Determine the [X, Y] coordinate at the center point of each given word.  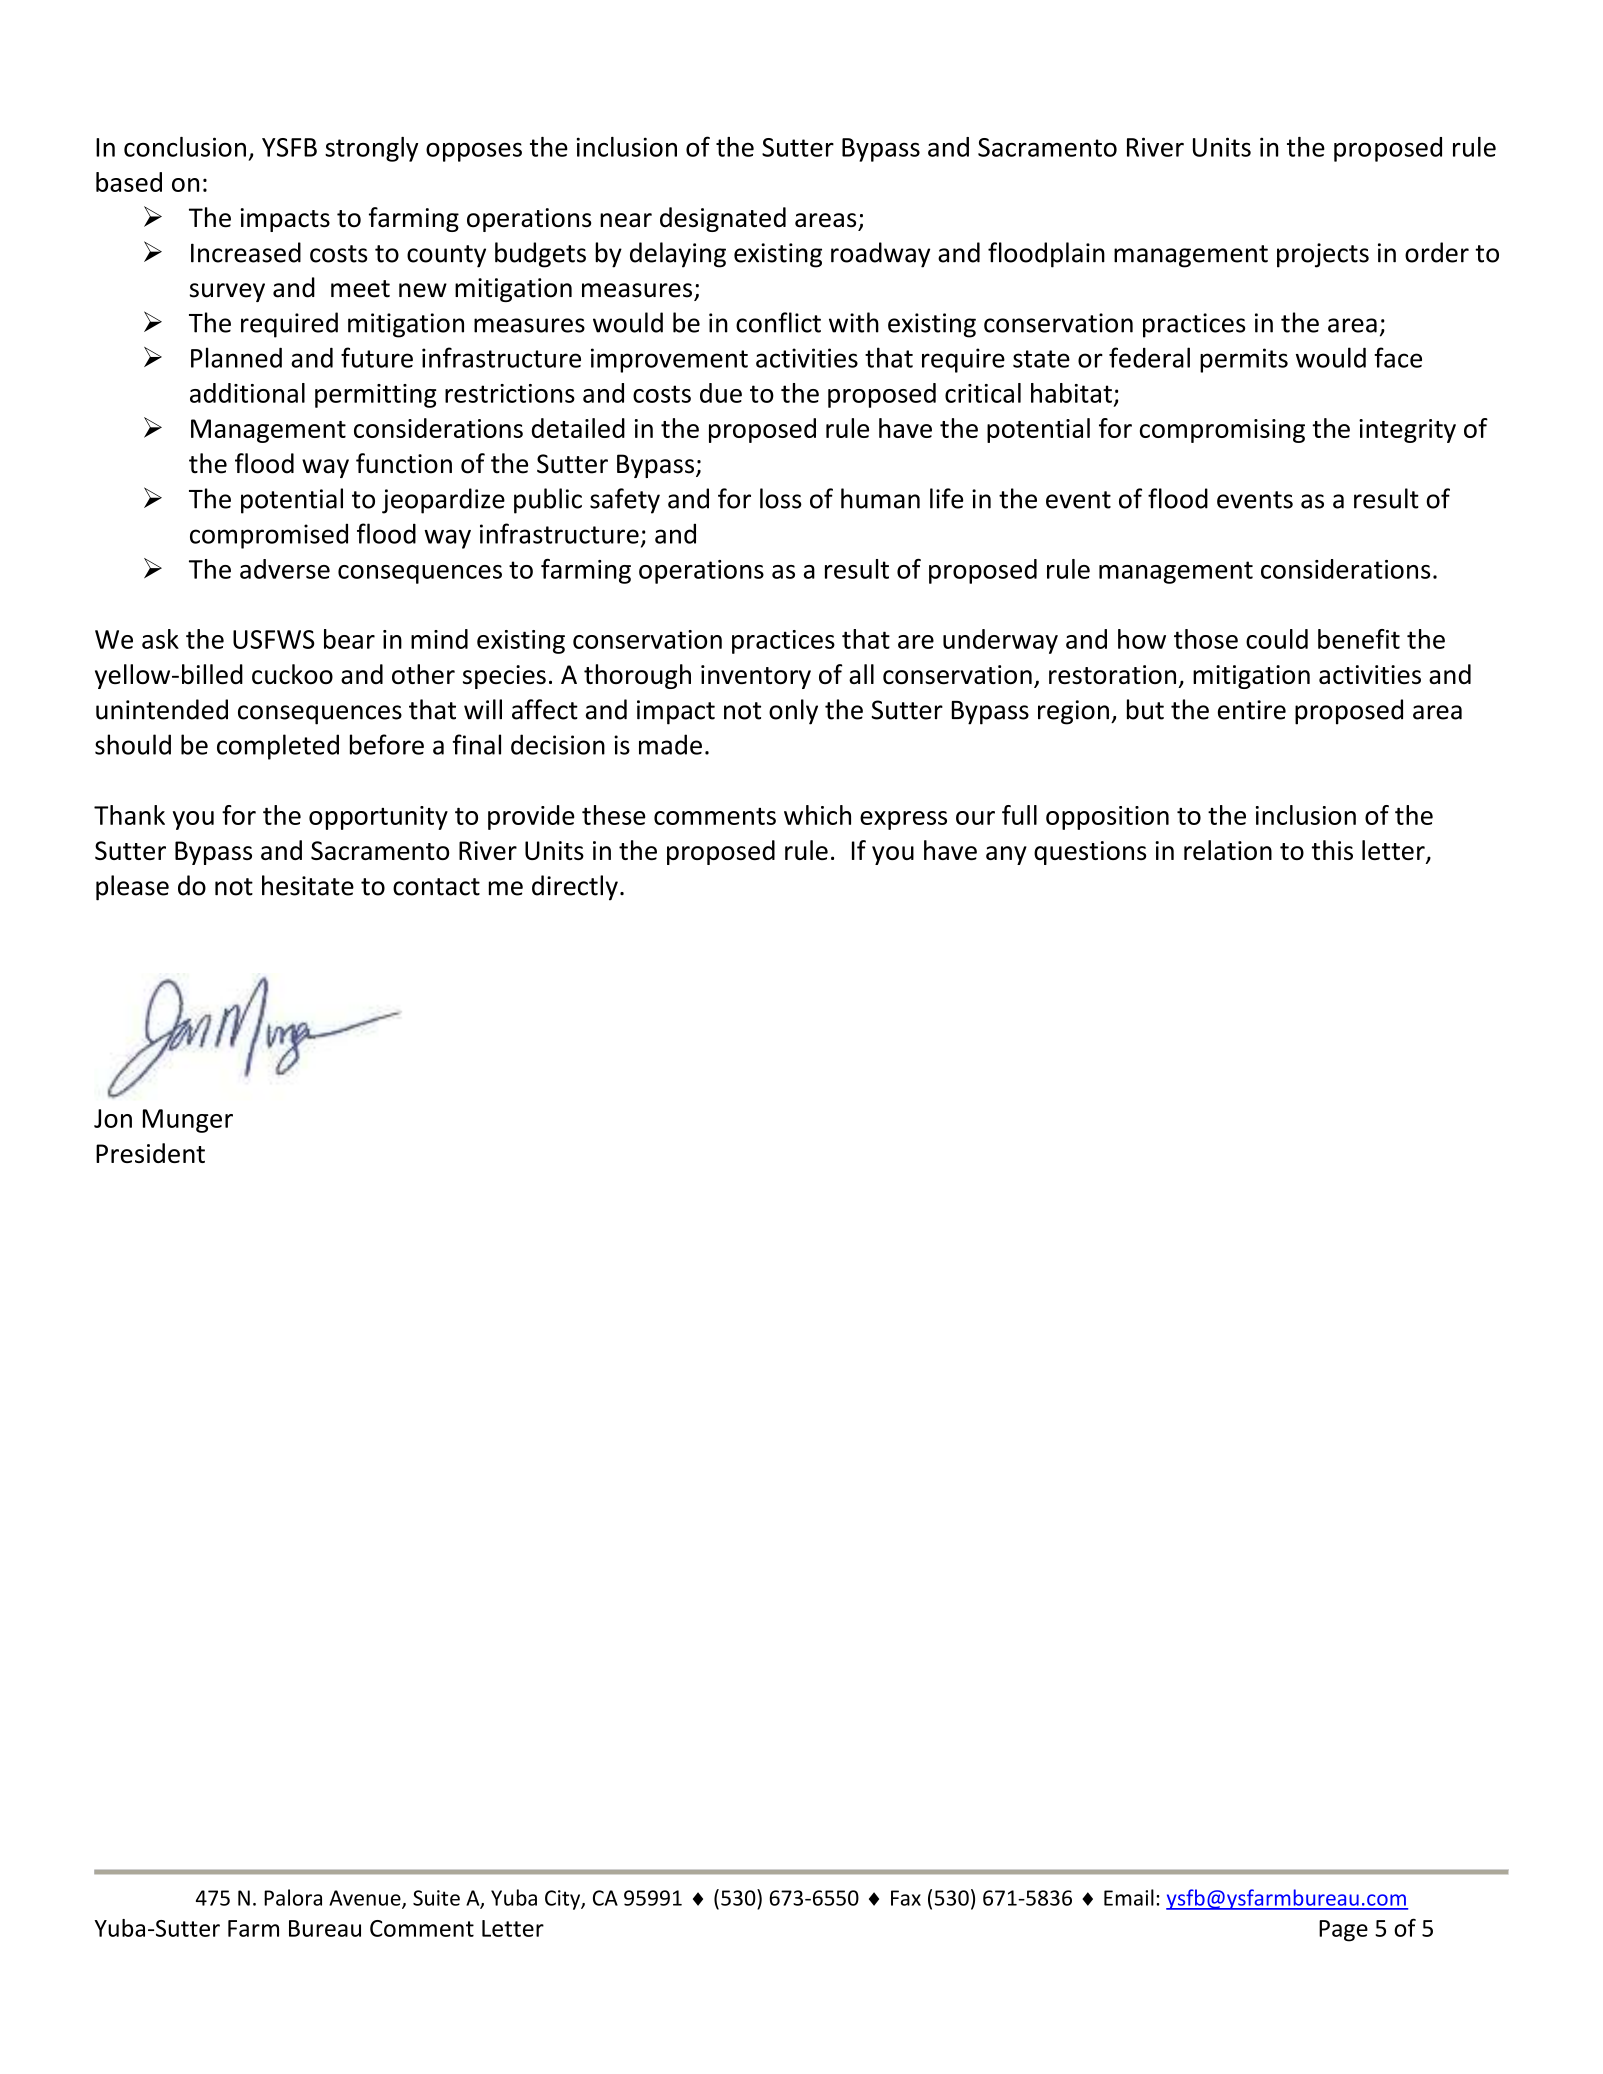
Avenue [366, 1899]
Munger [188, 1121]
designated [723, 219]
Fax [906, 1898]
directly [575, 888]
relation [1228, 850]
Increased [246, 252]
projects [1323, 255]
